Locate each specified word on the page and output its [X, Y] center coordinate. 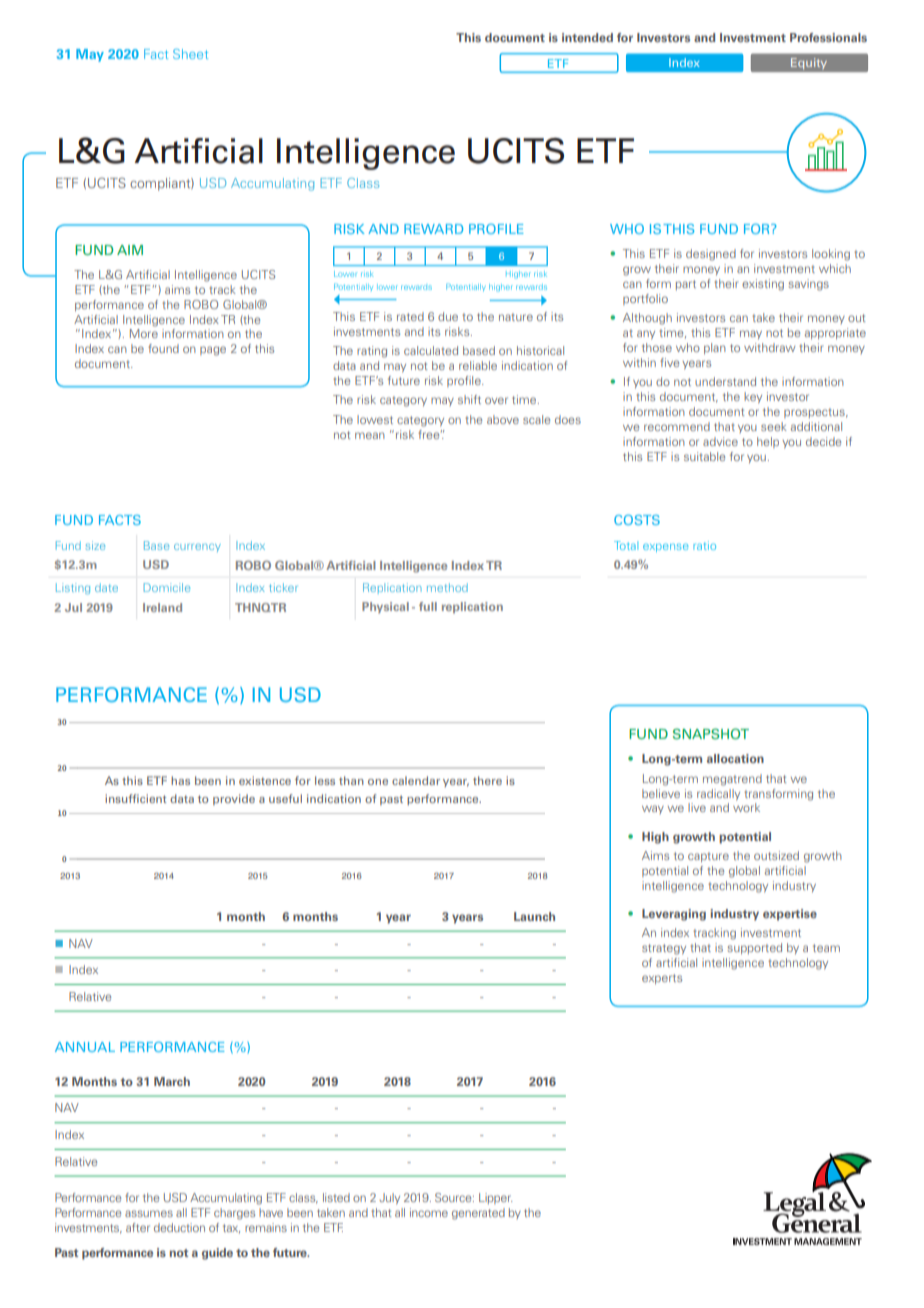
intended [587, 37]
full [428, 606]
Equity [808, 63]
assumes [149, 1213]
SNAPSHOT [711, 733]
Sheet [190, 54]
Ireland [162, 607]
